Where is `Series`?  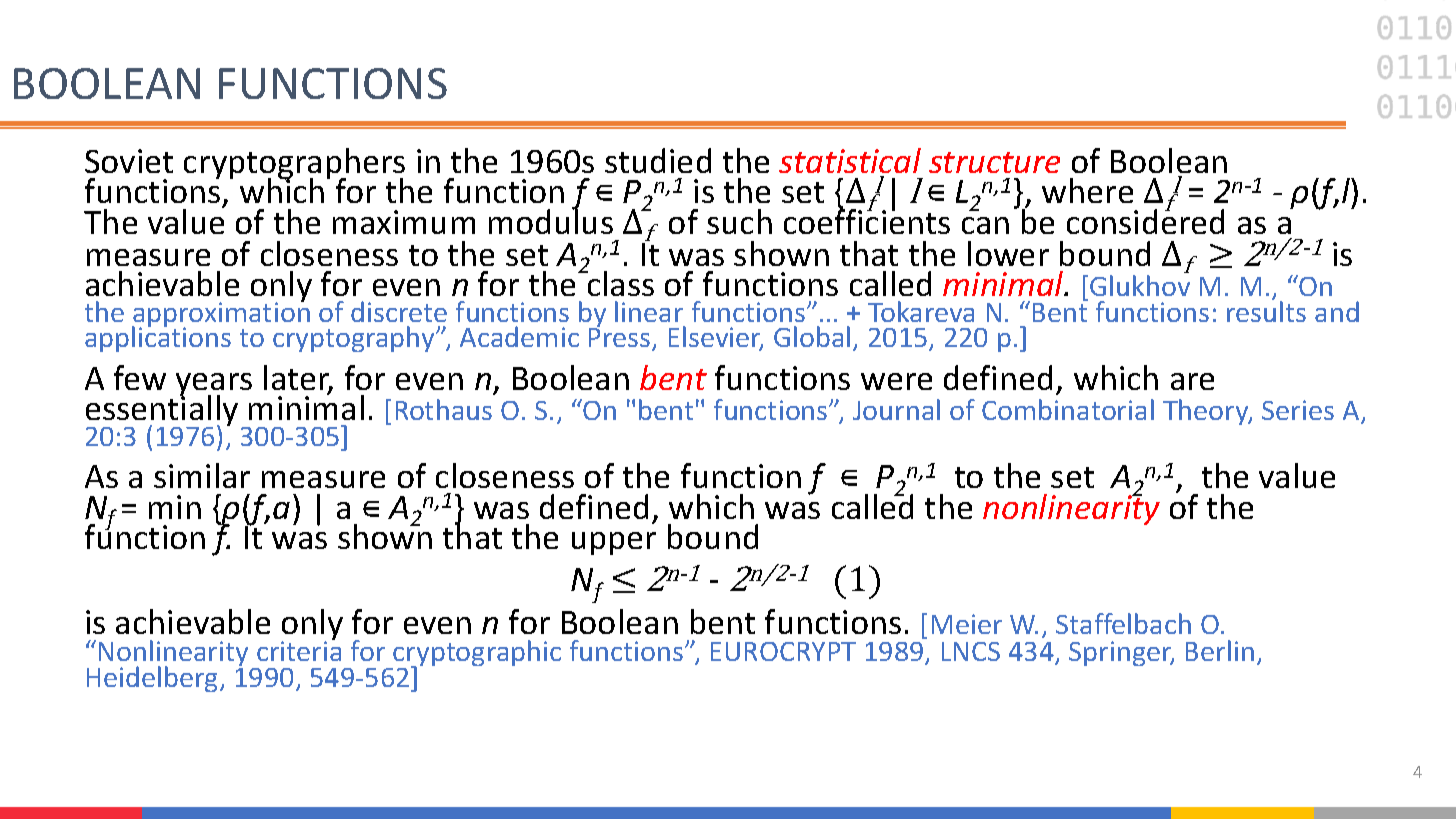
Series is located at coordinates (1298, 410).
